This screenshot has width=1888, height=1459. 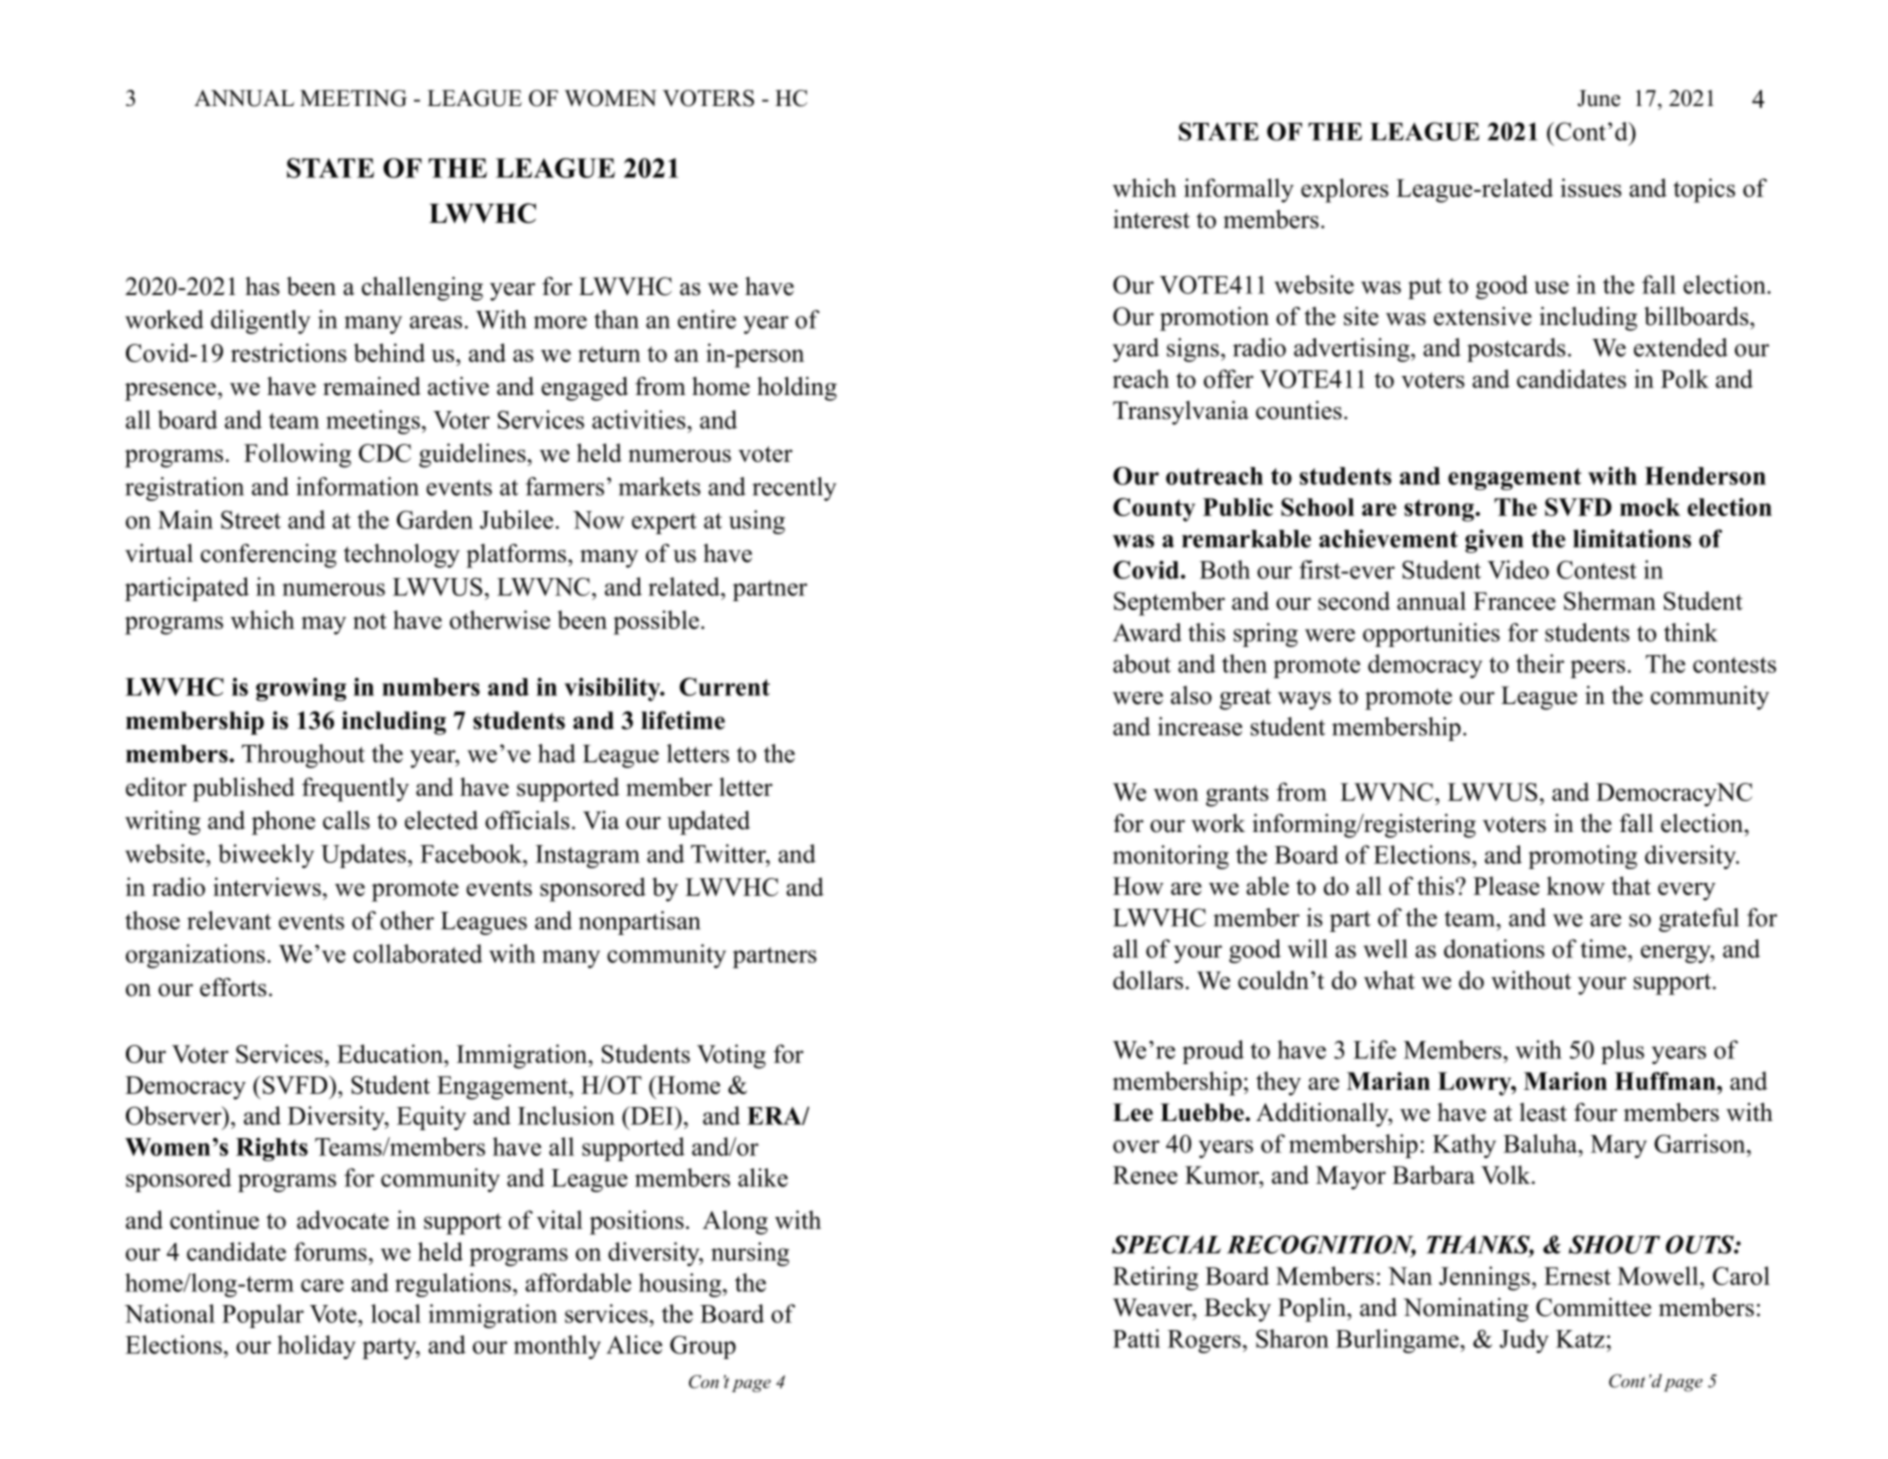 What do you see at coordinates (731, 1056) in the screenshot?
I see `Voting` at bounding box center [731, 1056].
